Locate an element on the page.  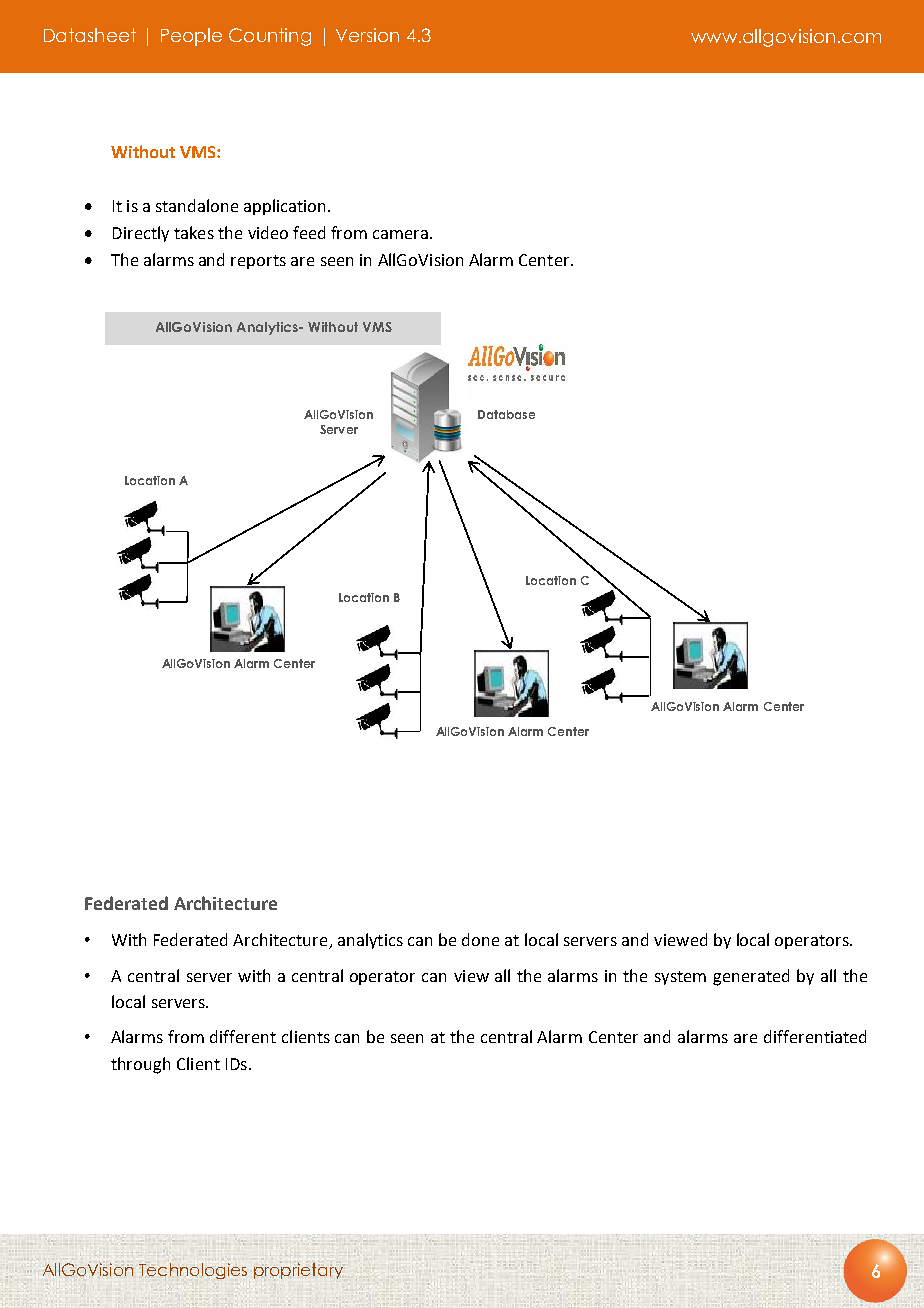
system is located at coordinates (680, 978).
